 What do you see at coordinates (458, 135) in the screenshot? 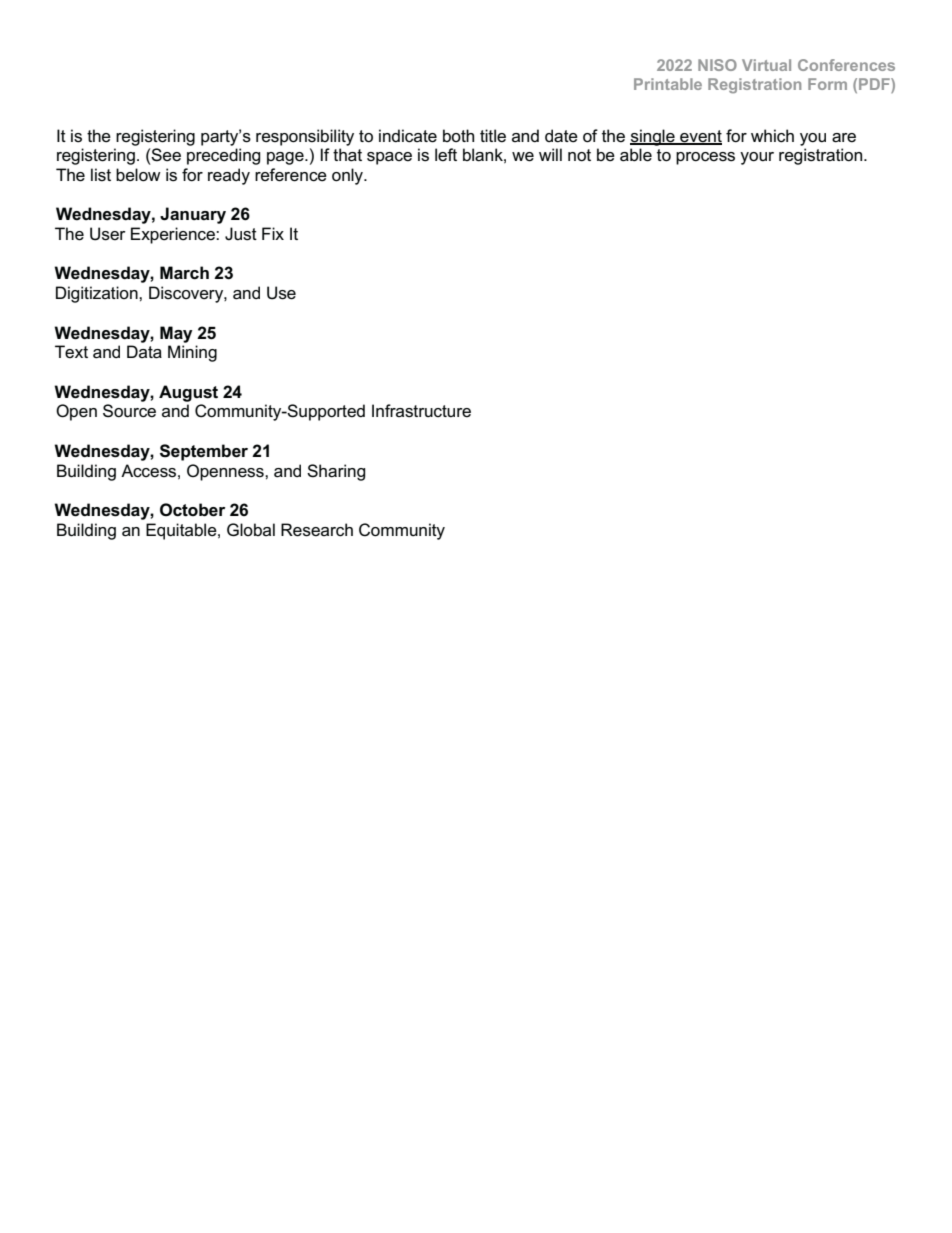
I see `both` at bounding box center [458, 135].
